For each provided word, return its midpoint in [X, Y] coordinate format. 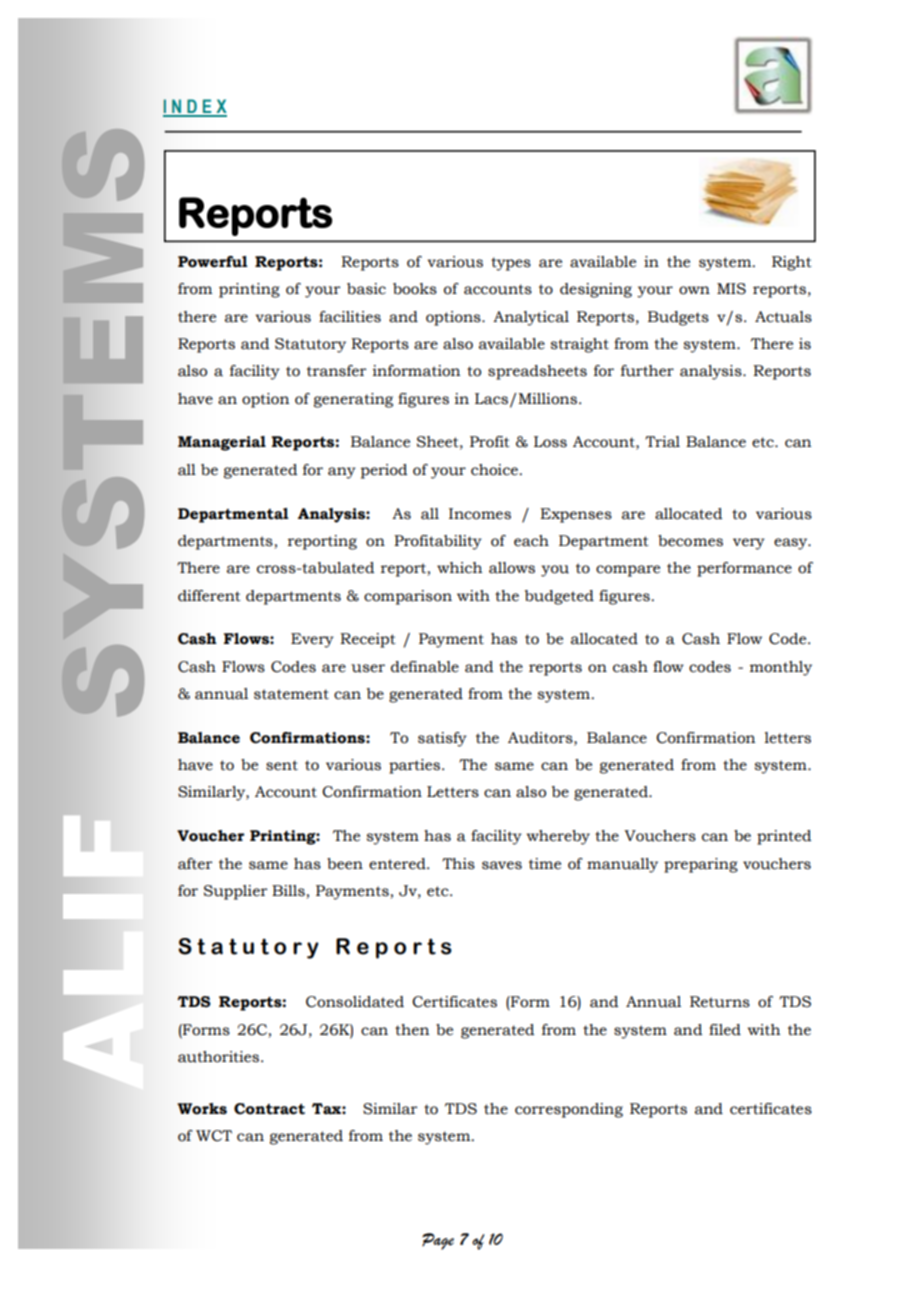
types [511, 264]
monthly [781, 668]
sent [282, 765]
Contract [269, 1109]
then [412, 1030]
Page [438, 1241]
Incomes [480, 514]
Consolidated [355, 1002]
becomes [690, 541]
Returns [720, 1002]
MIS [731, 289]
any [342, 473]
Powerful [213, 262]
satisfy [442, 739]
